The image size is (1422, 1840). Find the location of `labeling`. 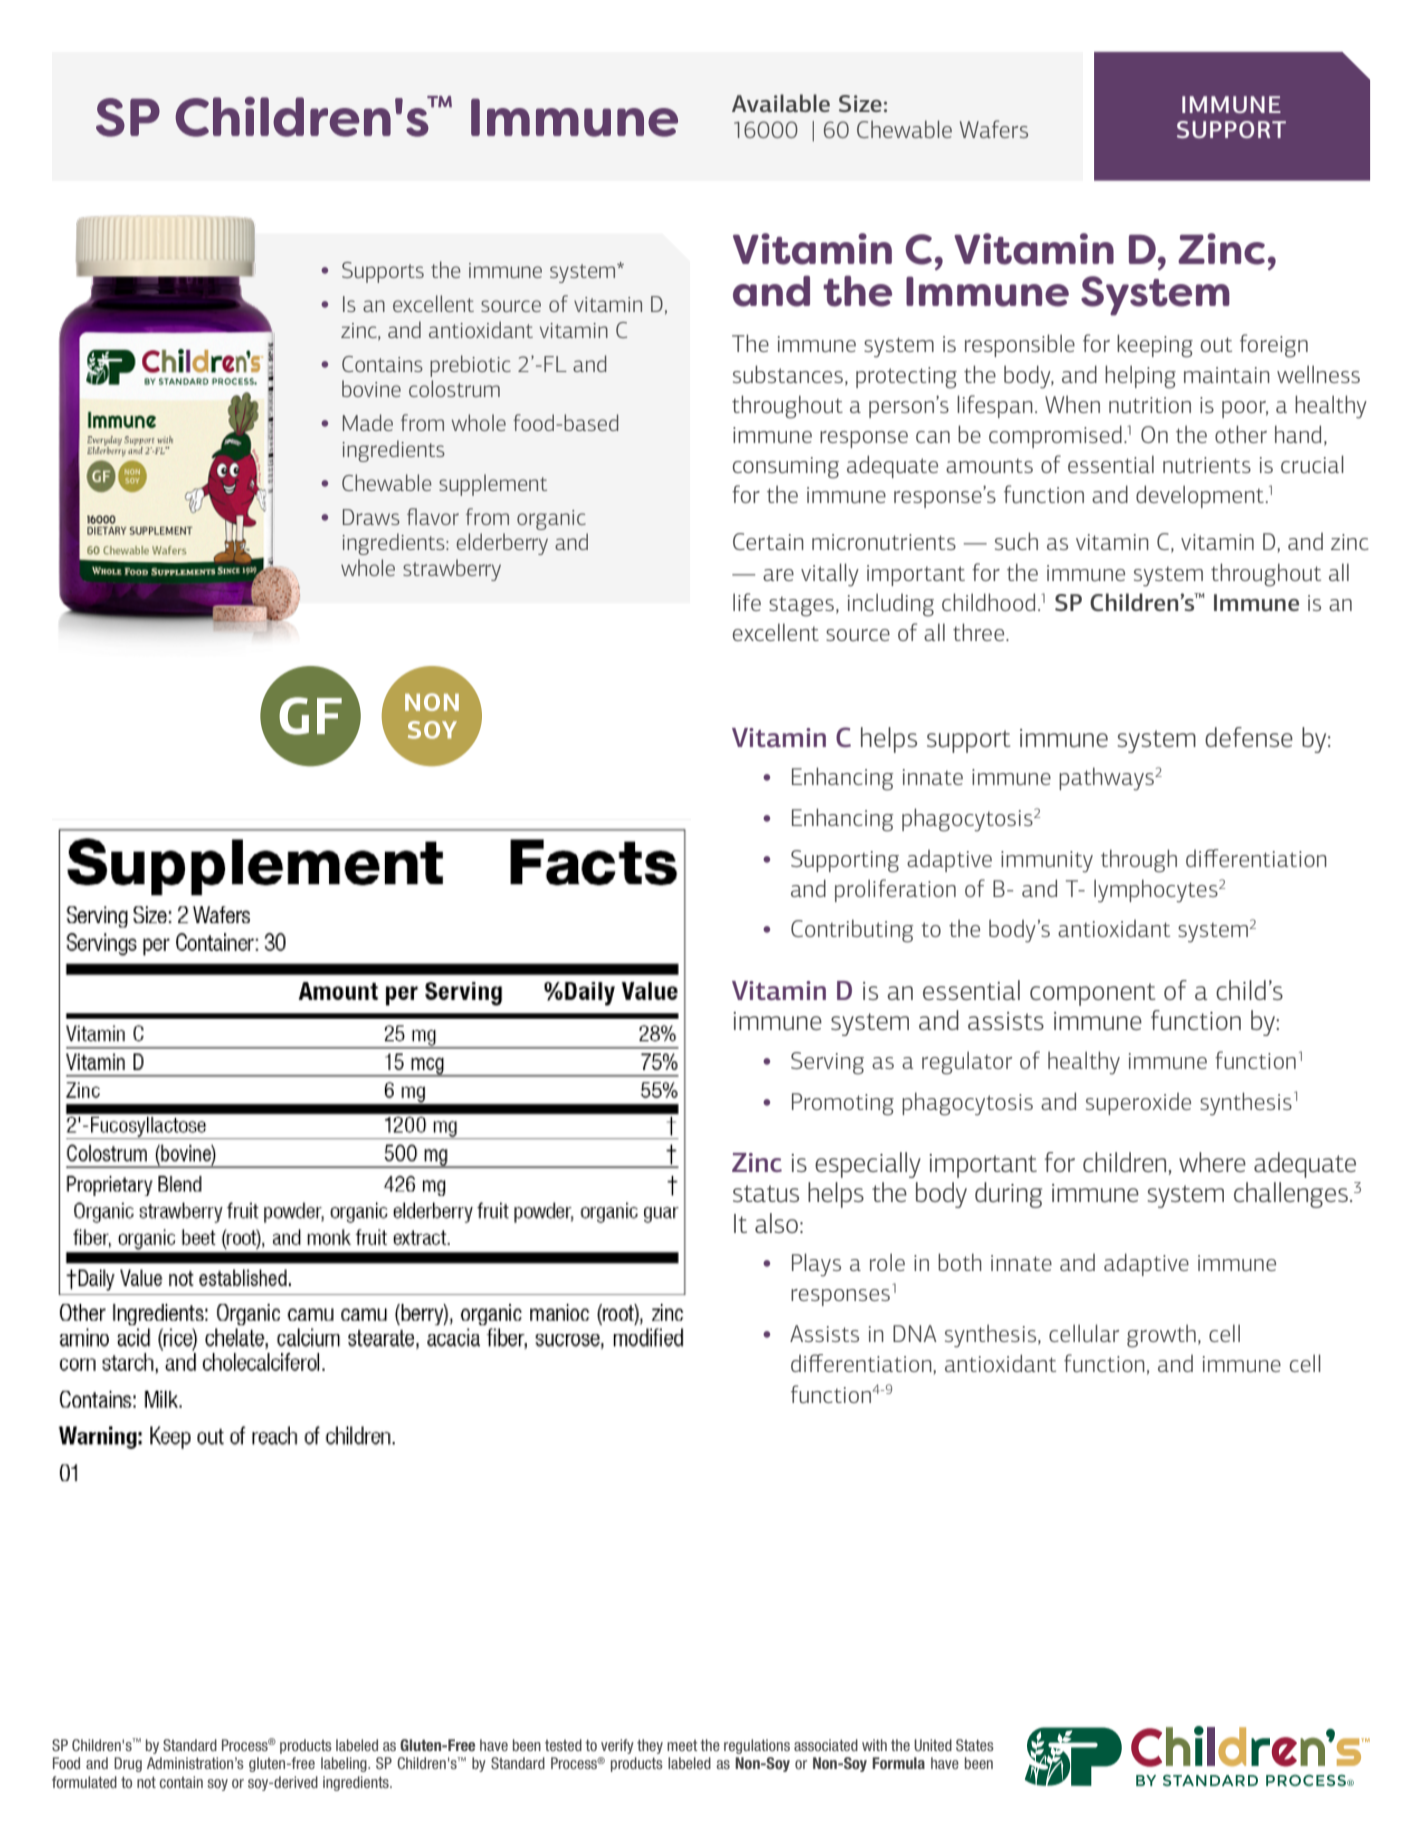

labeling is located at coordinates (345, 1764).
